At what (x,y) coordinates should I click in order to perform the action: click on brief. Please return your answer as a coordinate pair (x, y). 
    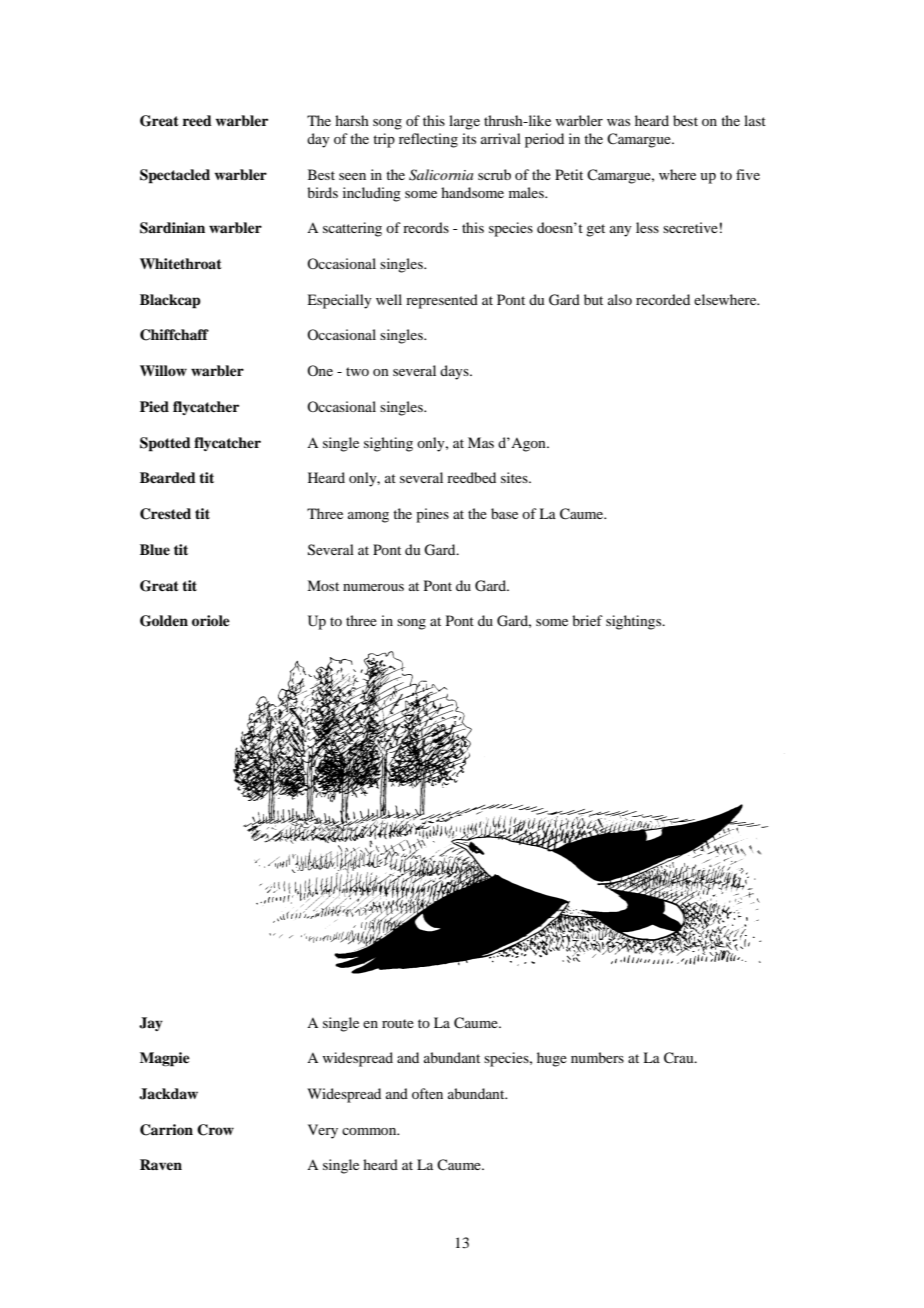
    Looking at the image, I should click on (587, 620).
